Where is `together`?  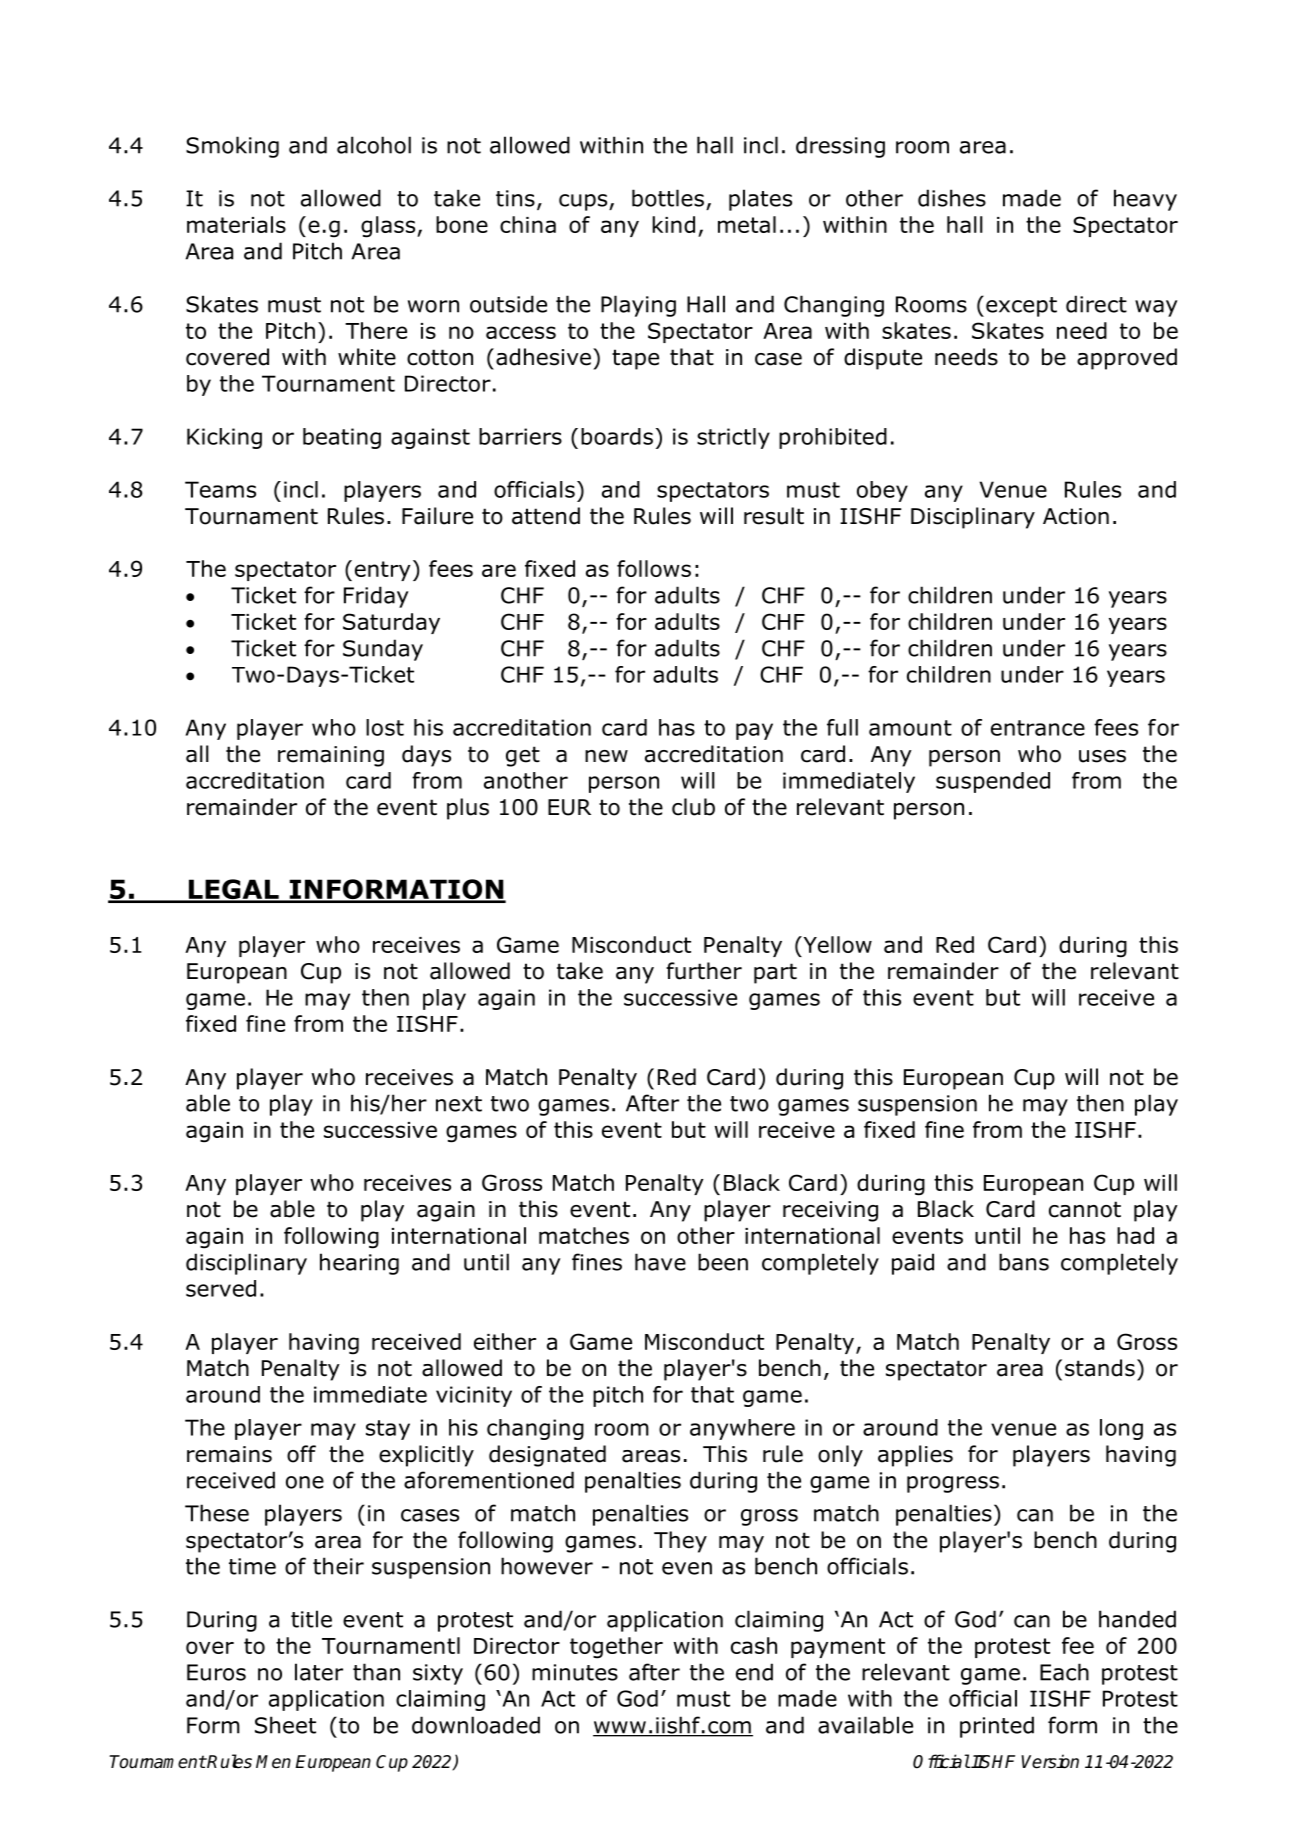
together is located at coordinates (616, 1648).
